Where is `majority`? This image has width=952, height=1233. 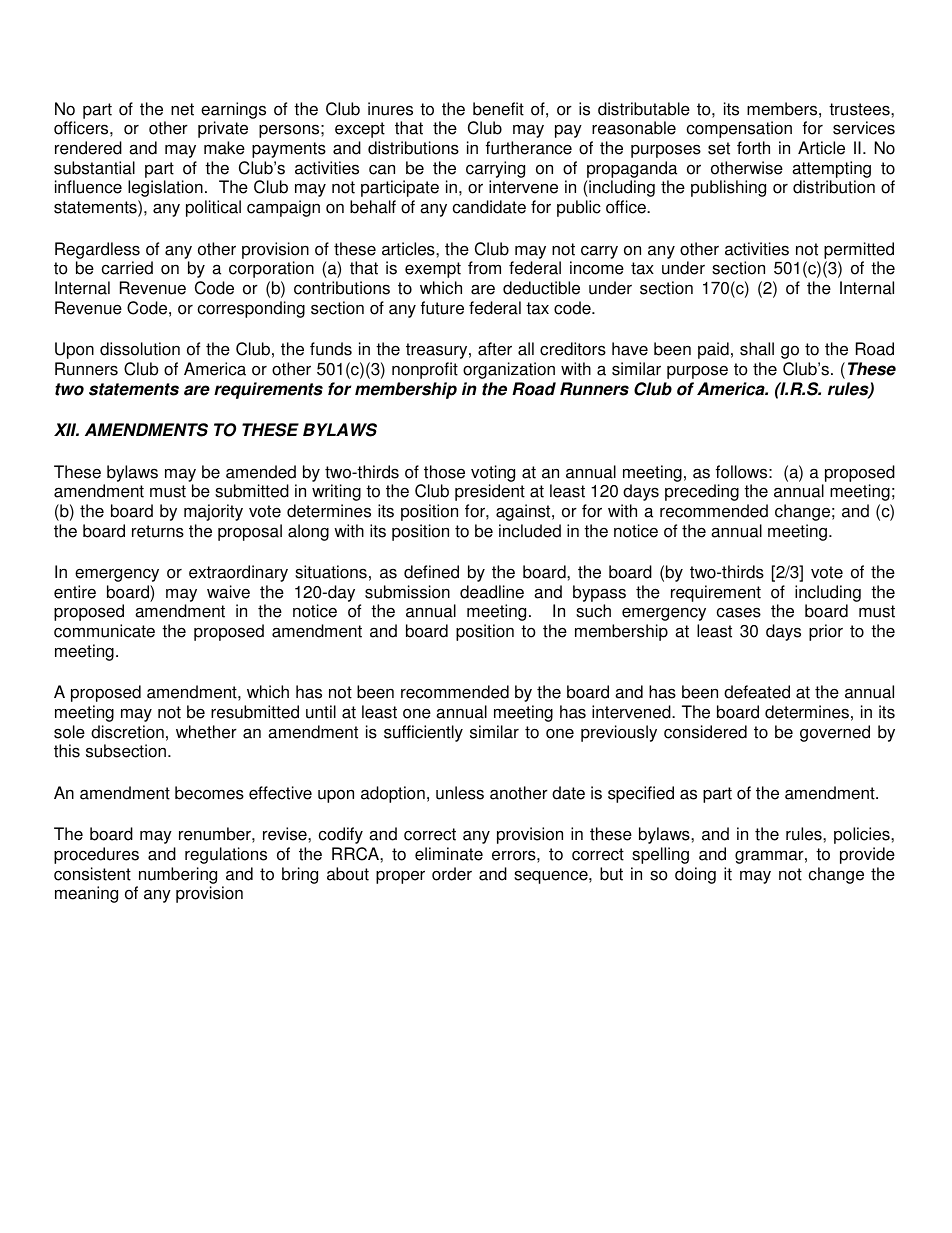 majority is located at coordinates (213, 512).
